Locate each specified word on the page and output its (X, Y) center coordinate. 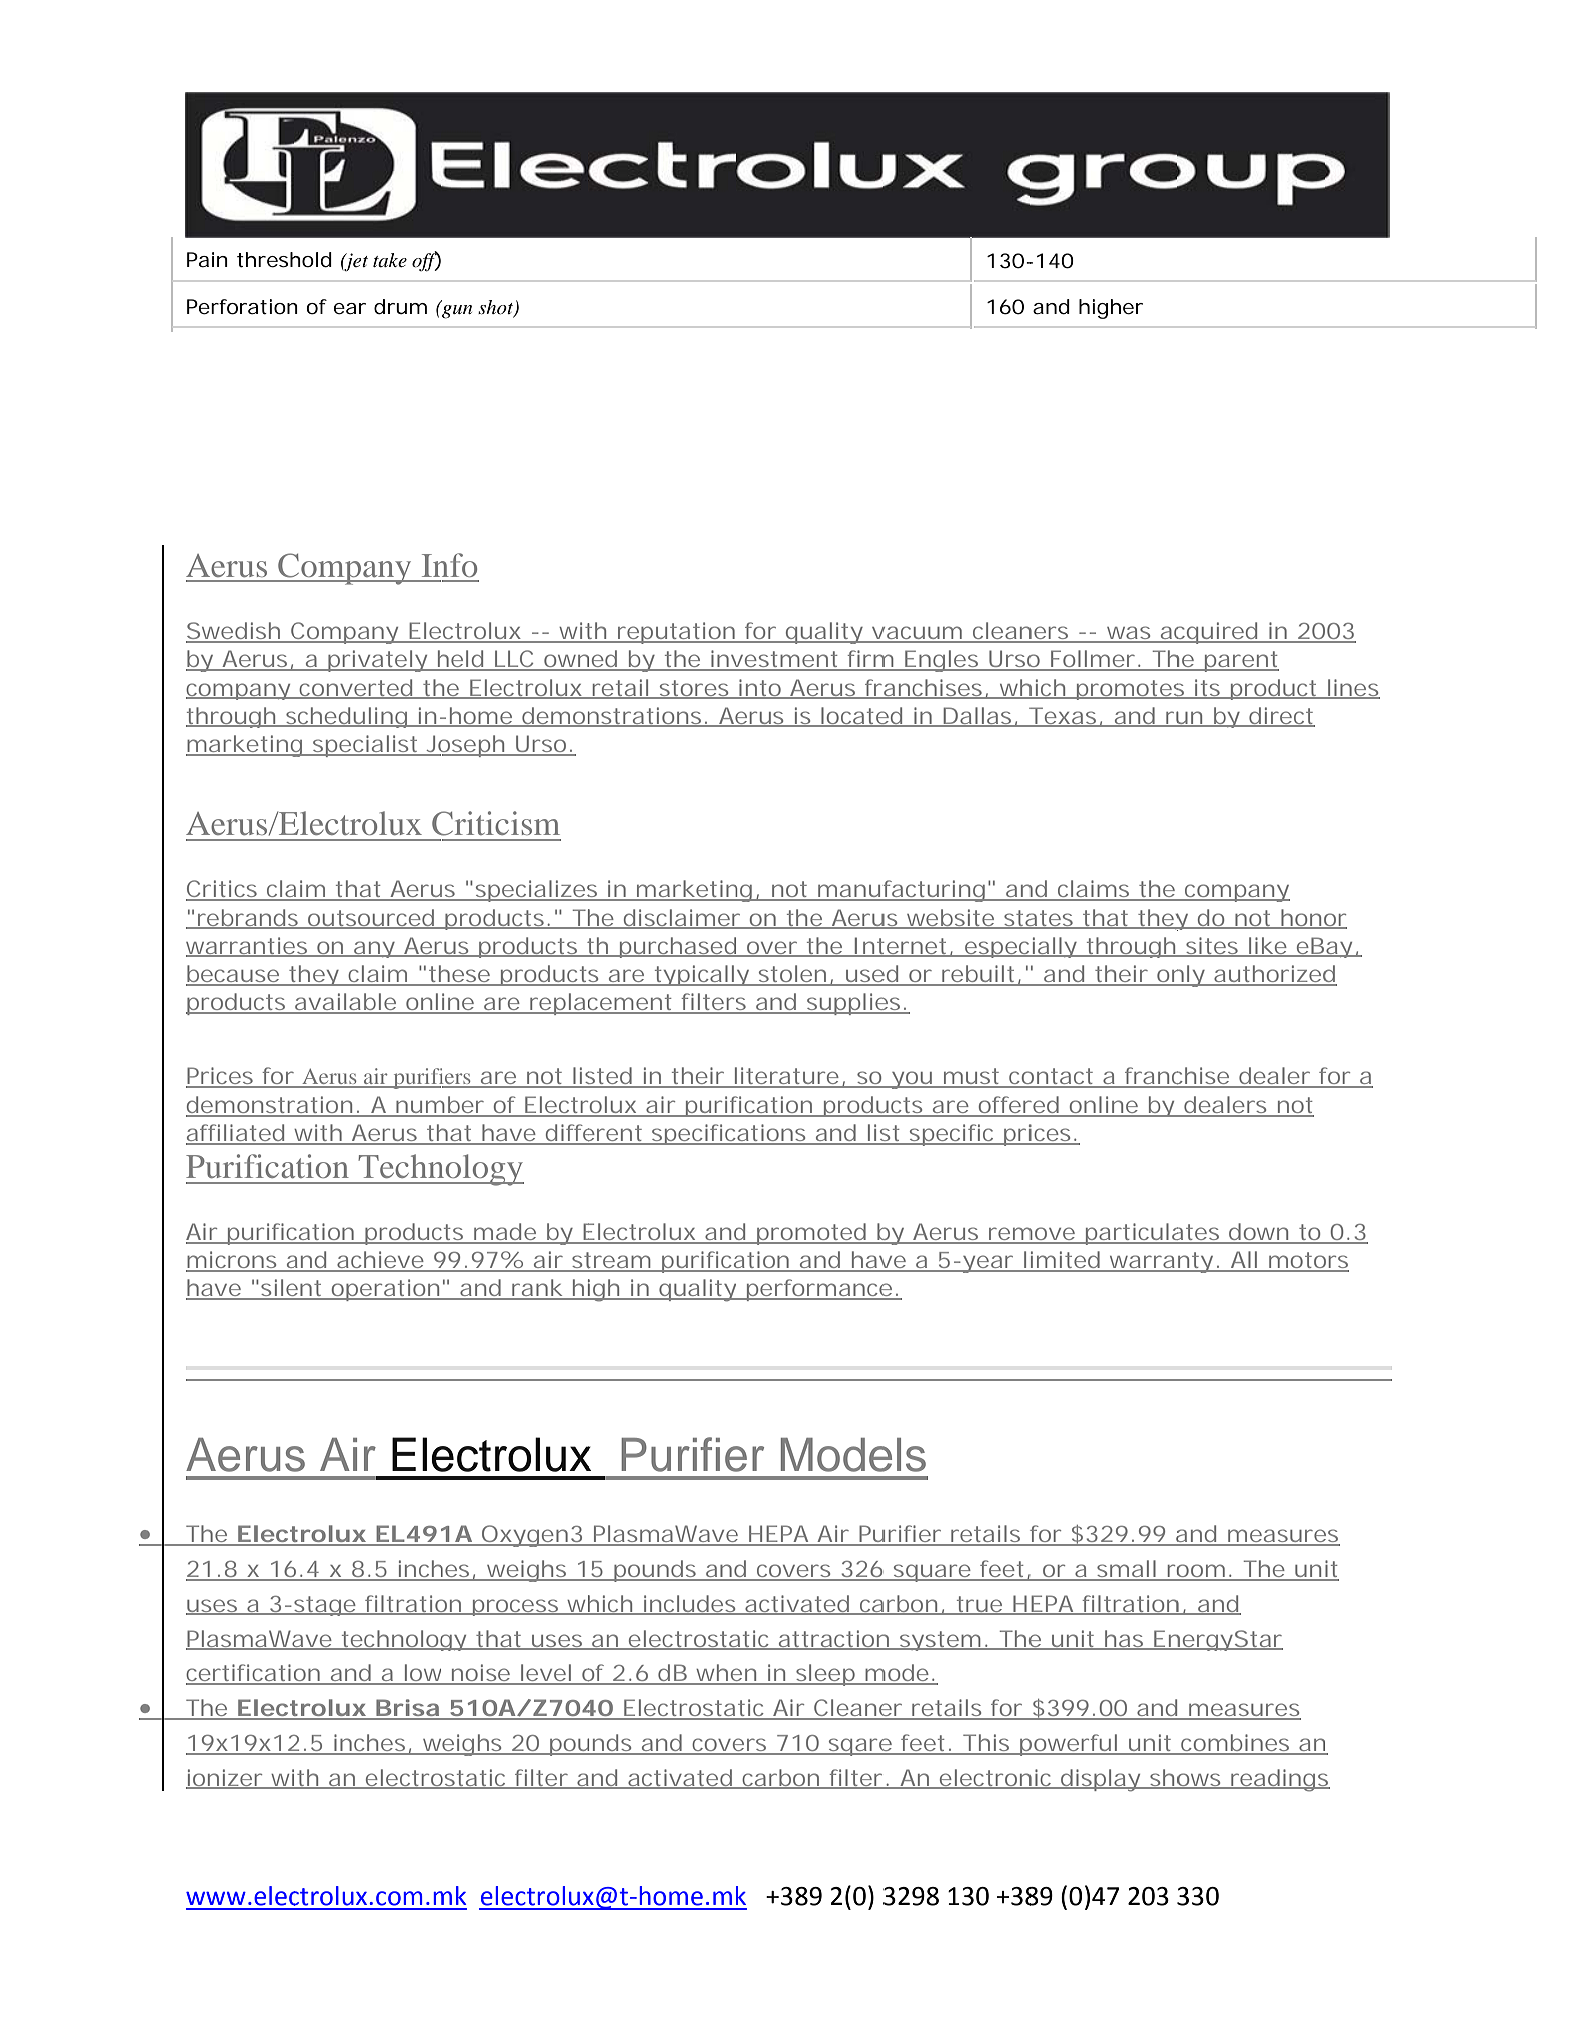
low (425, 1674)
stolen (792, 975)
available (346, 1003)
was (1129, 634)
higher (1111, 309)
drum (400, 307)
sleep (825, 1675)
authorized (1274, 975)
